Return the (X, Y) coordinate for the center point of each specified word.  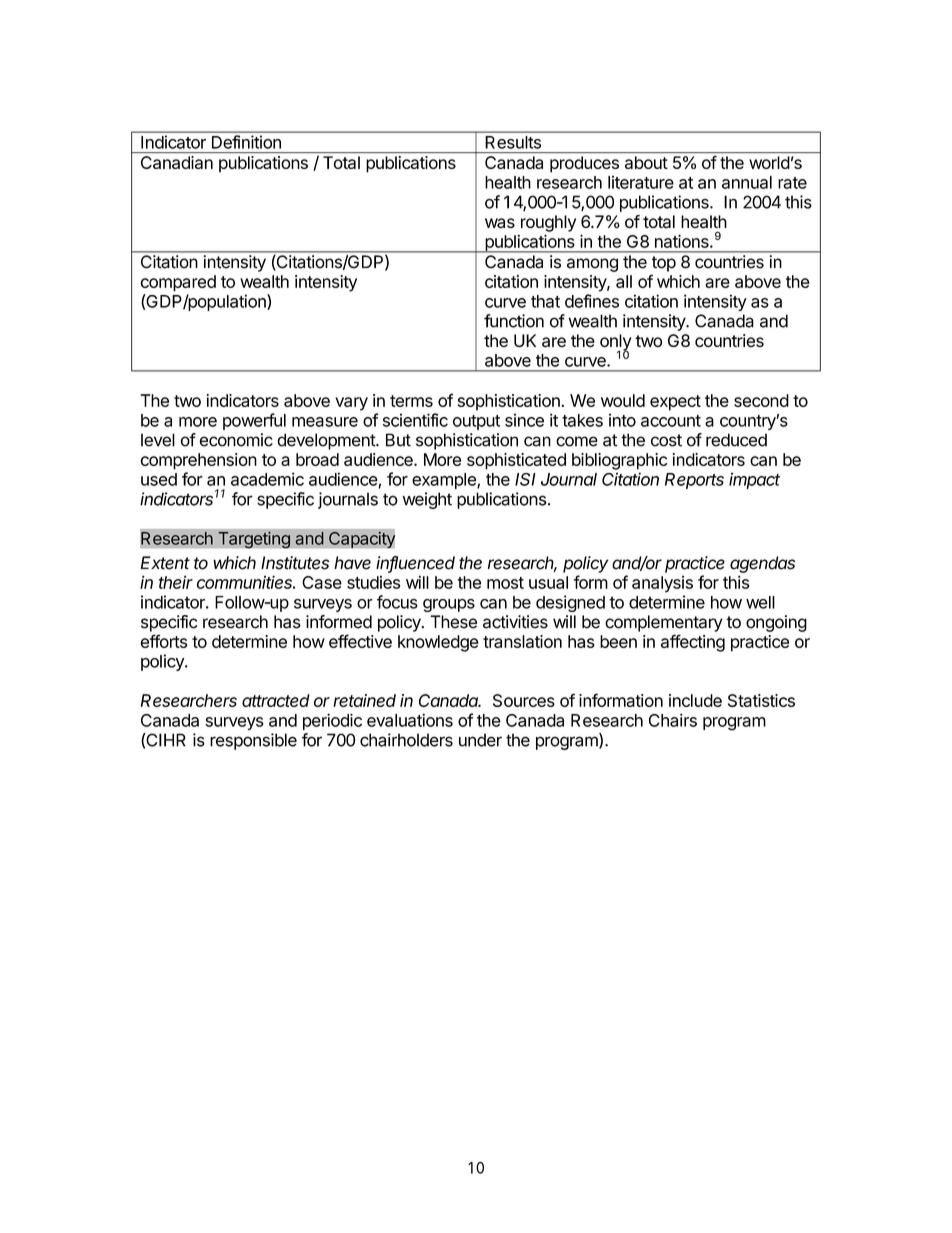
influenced (415, 564)
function (514, 321)
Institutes (295, 563)
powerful (254, 421)
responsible (253, 741)
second (761, 400)
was (500, 223)
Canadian (177, 162)
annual (747, 182)
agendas (762, 564)
